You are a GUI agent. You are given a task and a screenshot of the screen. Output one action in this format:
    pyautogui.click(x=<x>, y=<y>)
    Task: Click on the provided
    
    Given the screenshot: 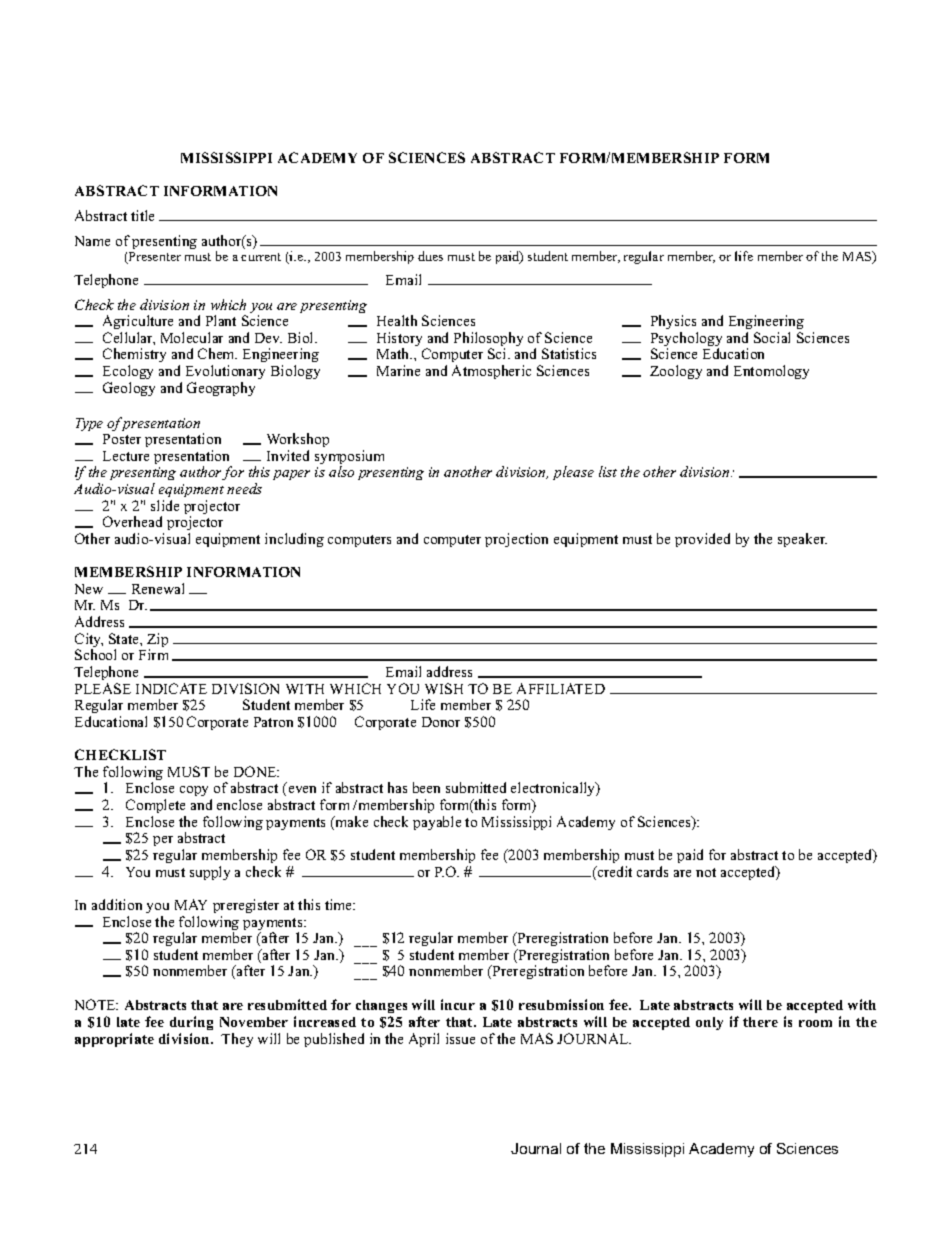 What is the action you would take?
    pyautogui.click(x=702, y=540)
